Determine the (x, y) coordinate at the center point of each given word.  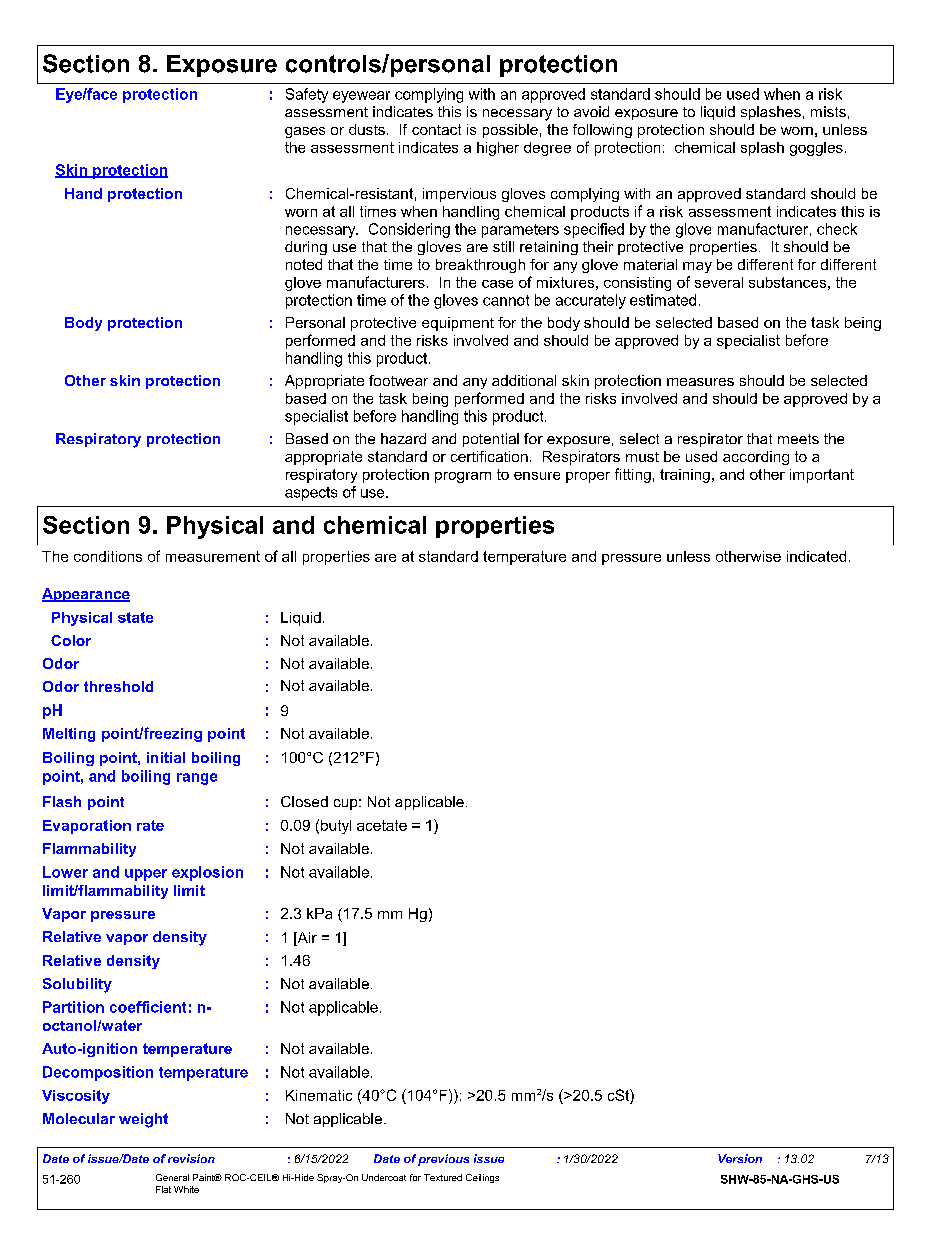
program (463, 477)
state (135, 617)
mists (828, 111)
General (172, 1177)
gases (305, 132)
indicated (816, 556)
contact (436, 129)
